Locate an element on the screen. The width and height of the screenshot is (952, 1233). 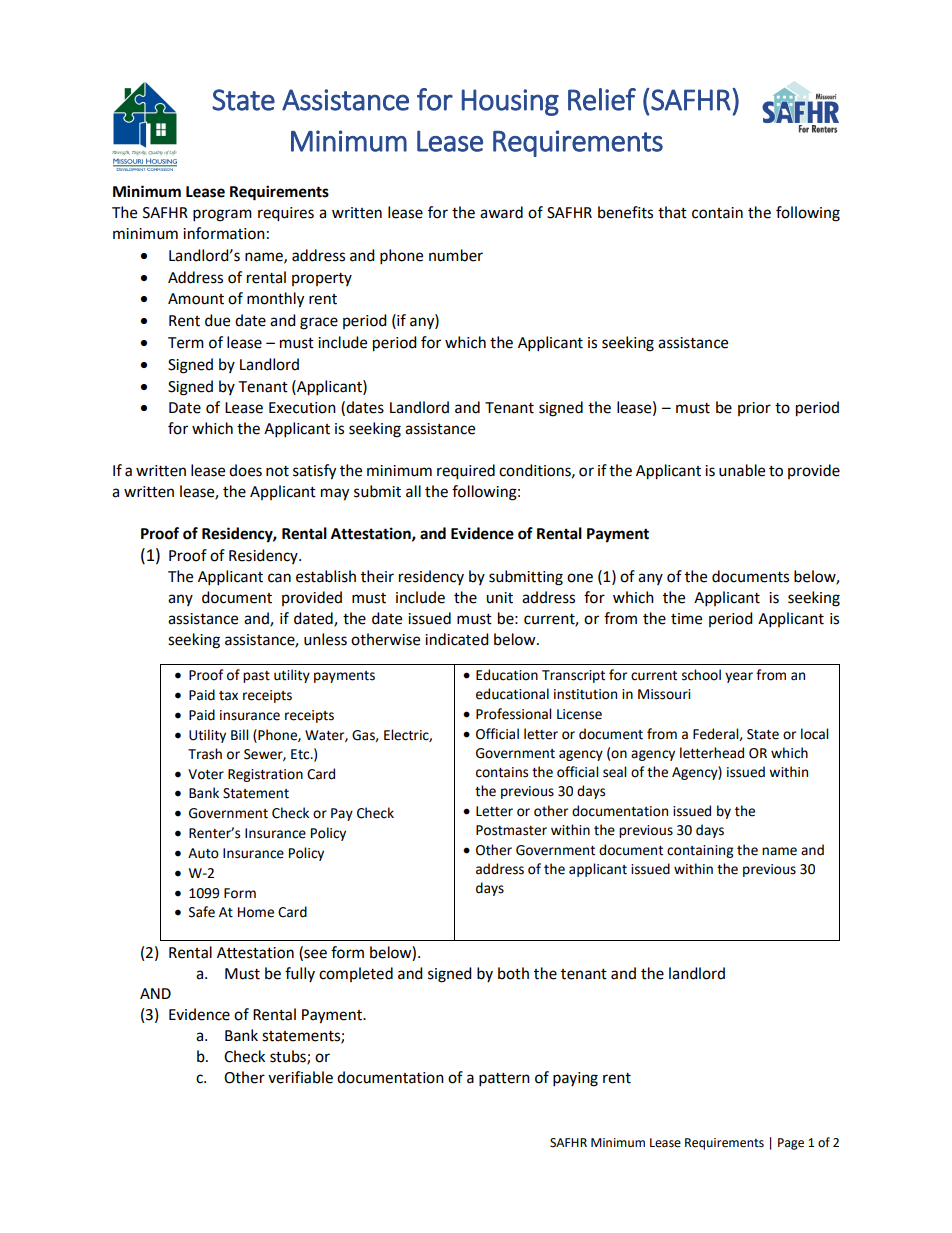
required is located at coordinates (466, 472).
